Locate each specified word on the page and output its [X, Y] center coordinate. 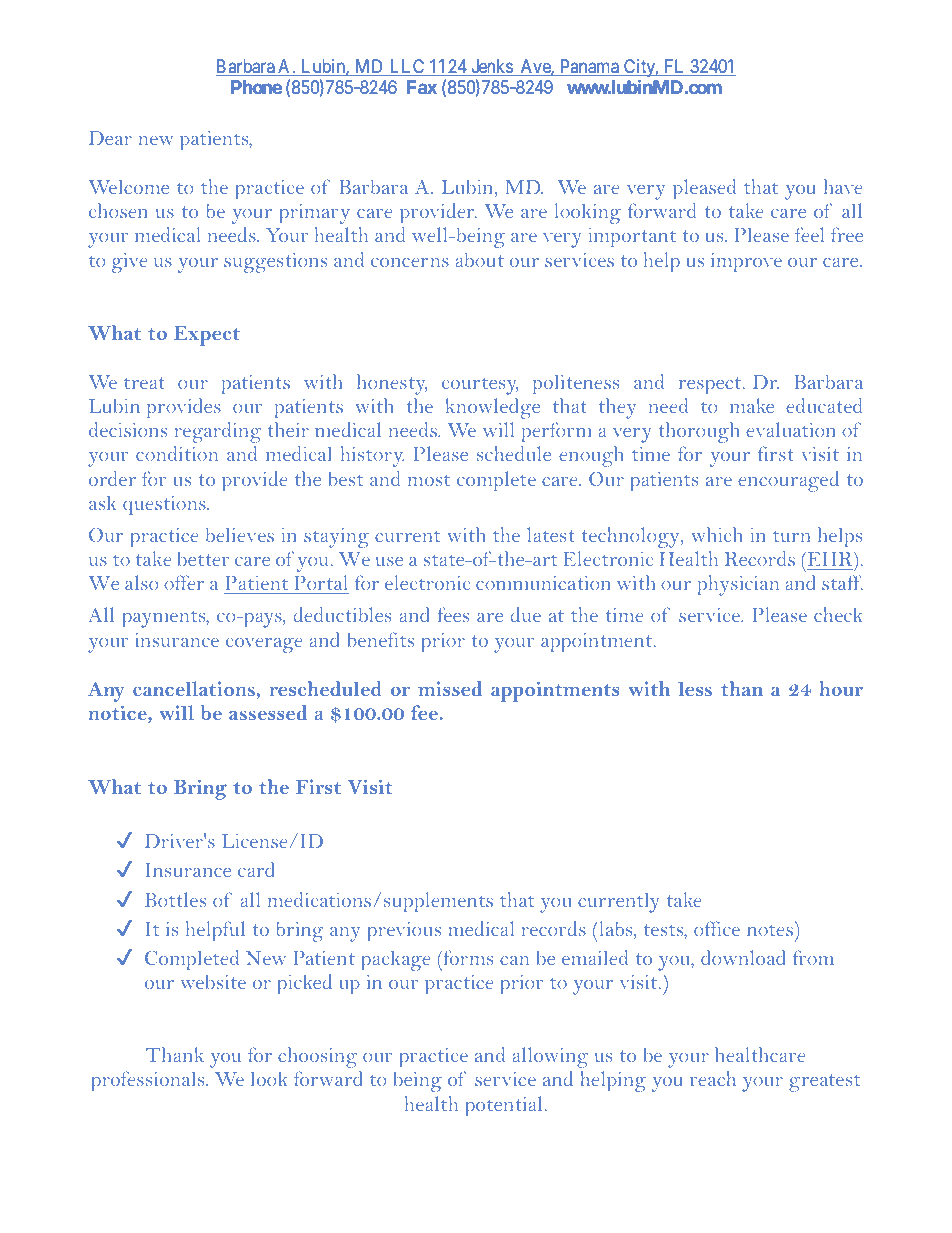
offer [184, 582]
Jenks [491, 67]
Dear [110, 138]
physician [738, 585]
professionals [149, 1081]
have [843, 186]
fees [453, 614]
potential [504, 1106]
